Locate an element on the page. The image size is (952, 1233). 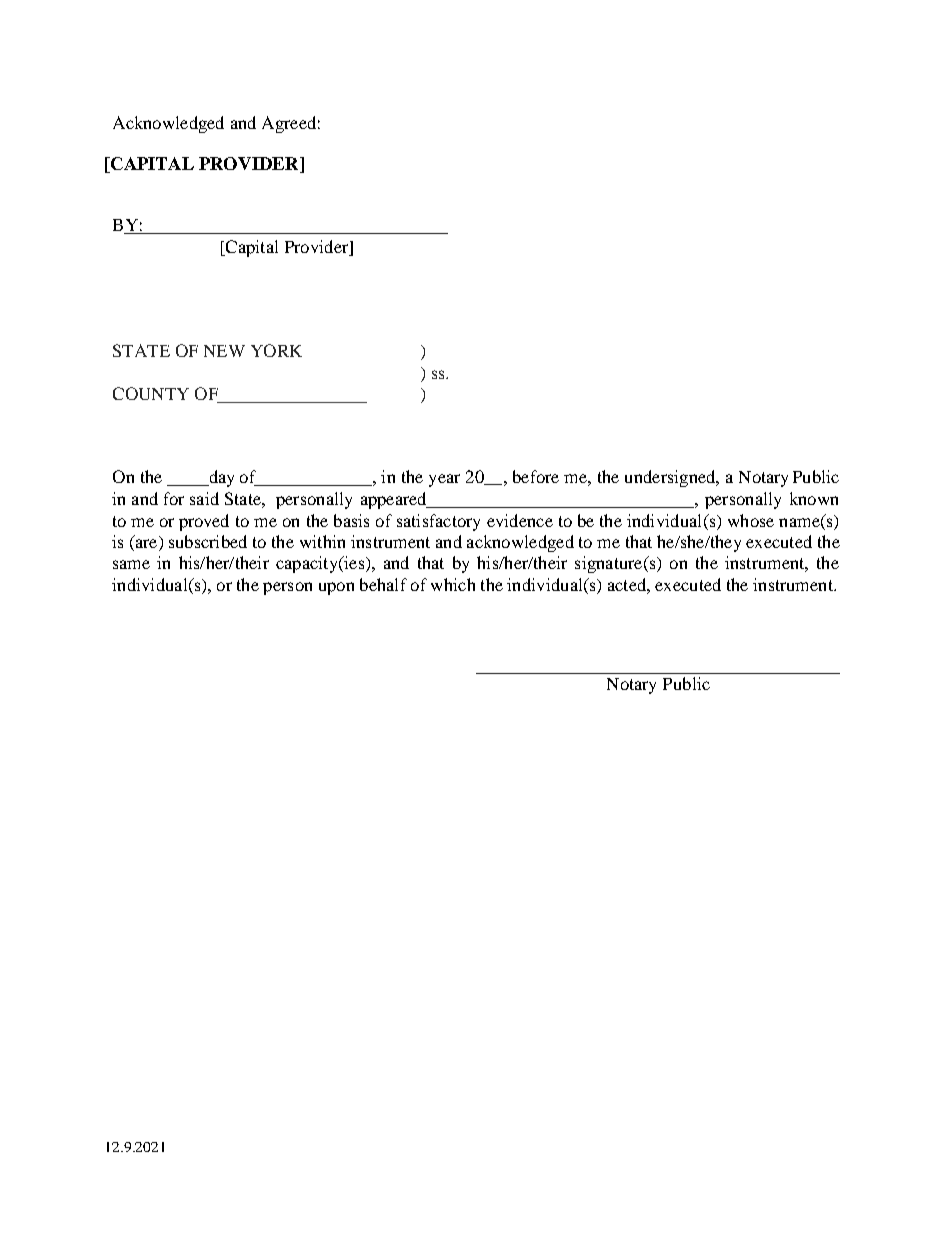
NEW is located at coordinates (224, 351).
